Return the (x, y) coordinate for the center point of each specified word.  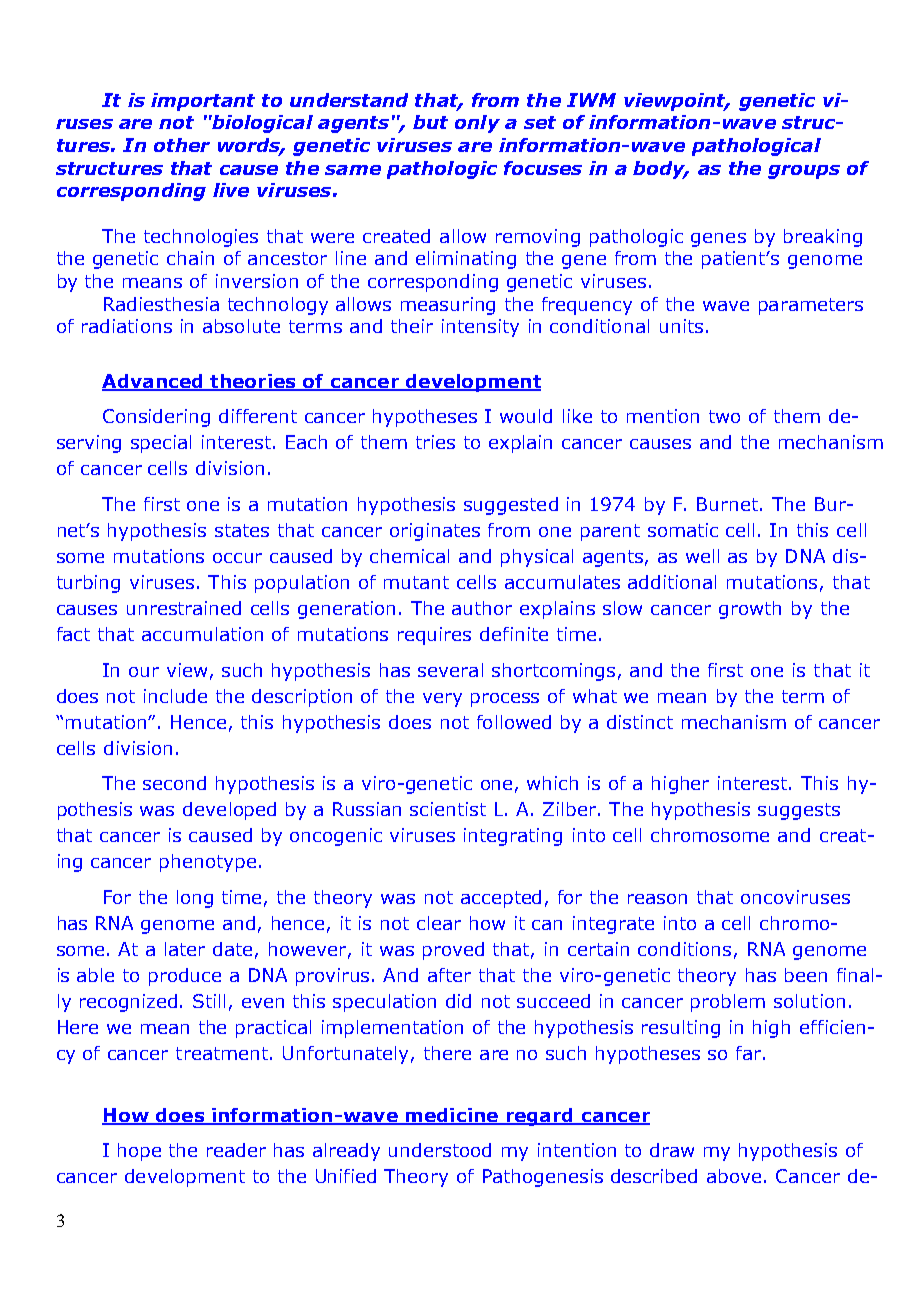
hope (139, 1152)
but (430, 122)
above (734, 1176)
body (660, 170)
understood (440, 1150)
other (182, 145)
